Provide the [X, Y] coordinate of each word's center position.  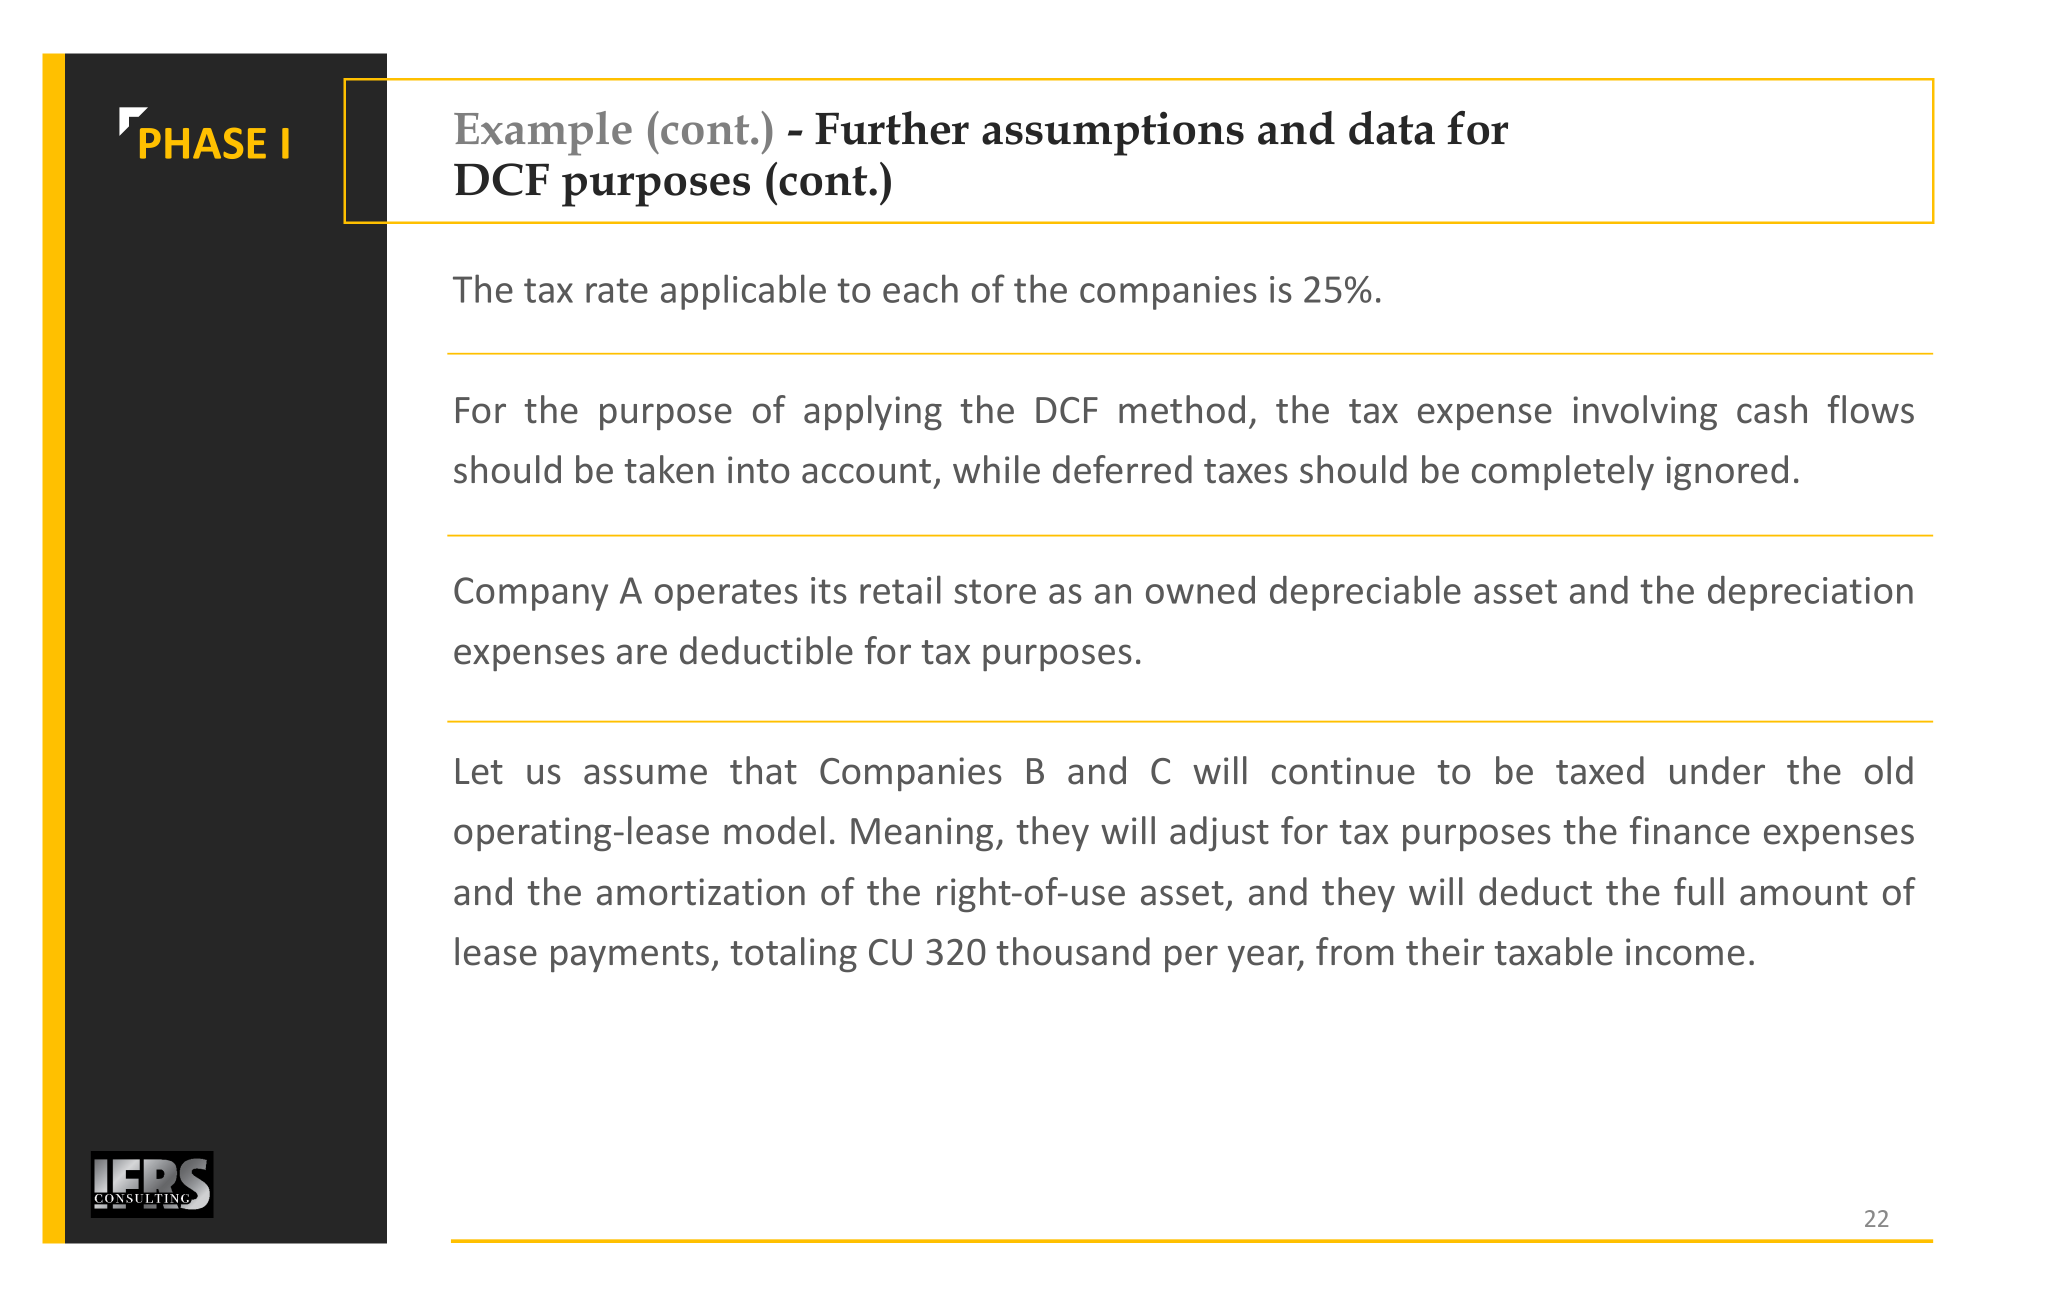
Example [543, 133]
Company [531, 594]
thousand [1073, 951]
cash [1772, 409]
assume [645, 774]
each [920, 288]
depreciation [1810, 593]
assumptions [1113, 133]
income [1685, 952]
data [1392, 128]
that [763, 770]
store [995, 591]
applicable [743, 292]
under [1717, 770]
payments [631, 956]
